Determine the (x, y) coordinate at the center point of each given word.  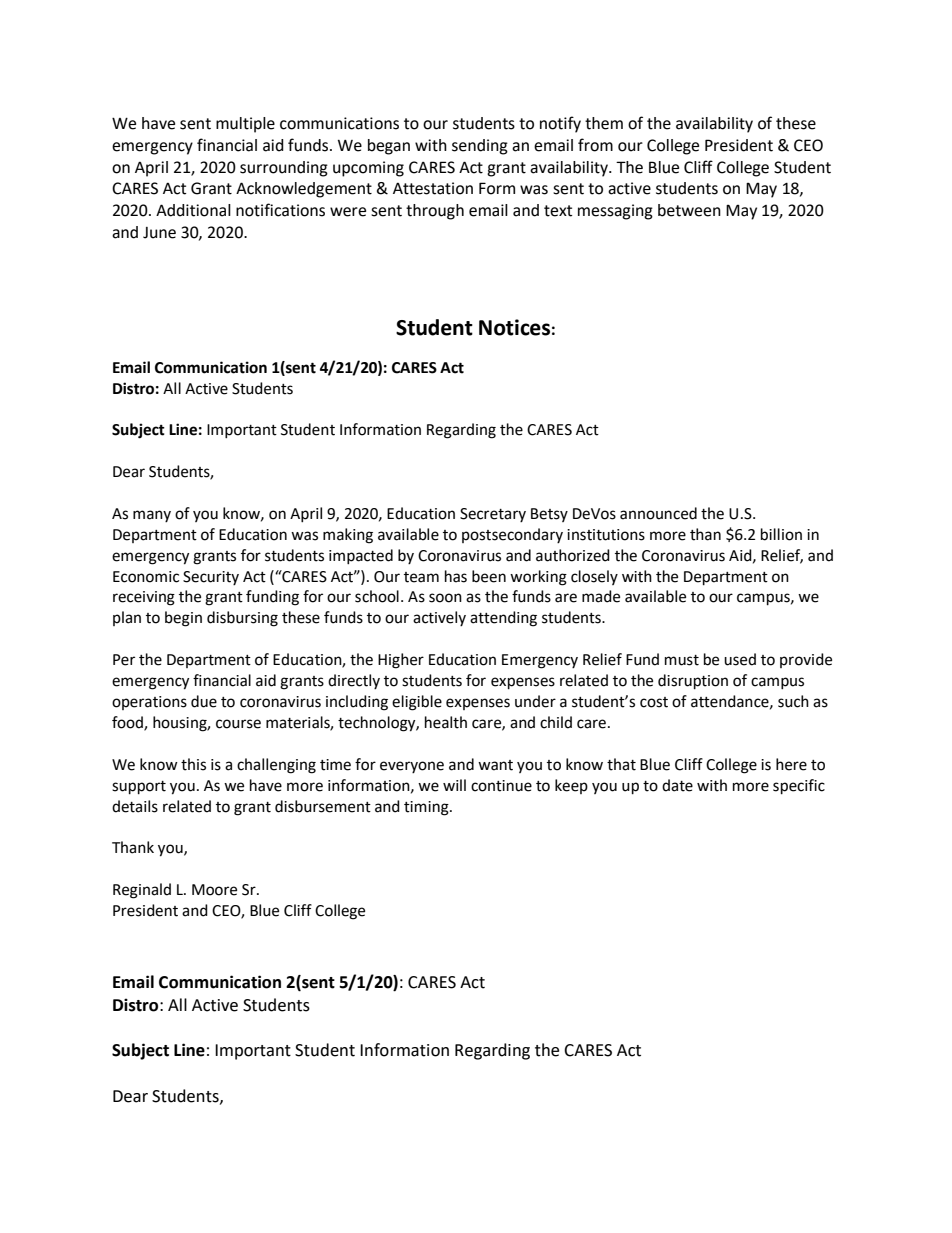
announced (658, 513)
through (435, 212)
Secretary (493, 515)
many (152, 516)
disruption (693, 682)
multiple (245, 125)
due (204, 701)
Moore (214, 890)
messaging (615, 212)
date (677, 785)
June (159, 233)
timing (427, 808)
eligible (417, 703)
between (689, 210)
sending (480, 147)
